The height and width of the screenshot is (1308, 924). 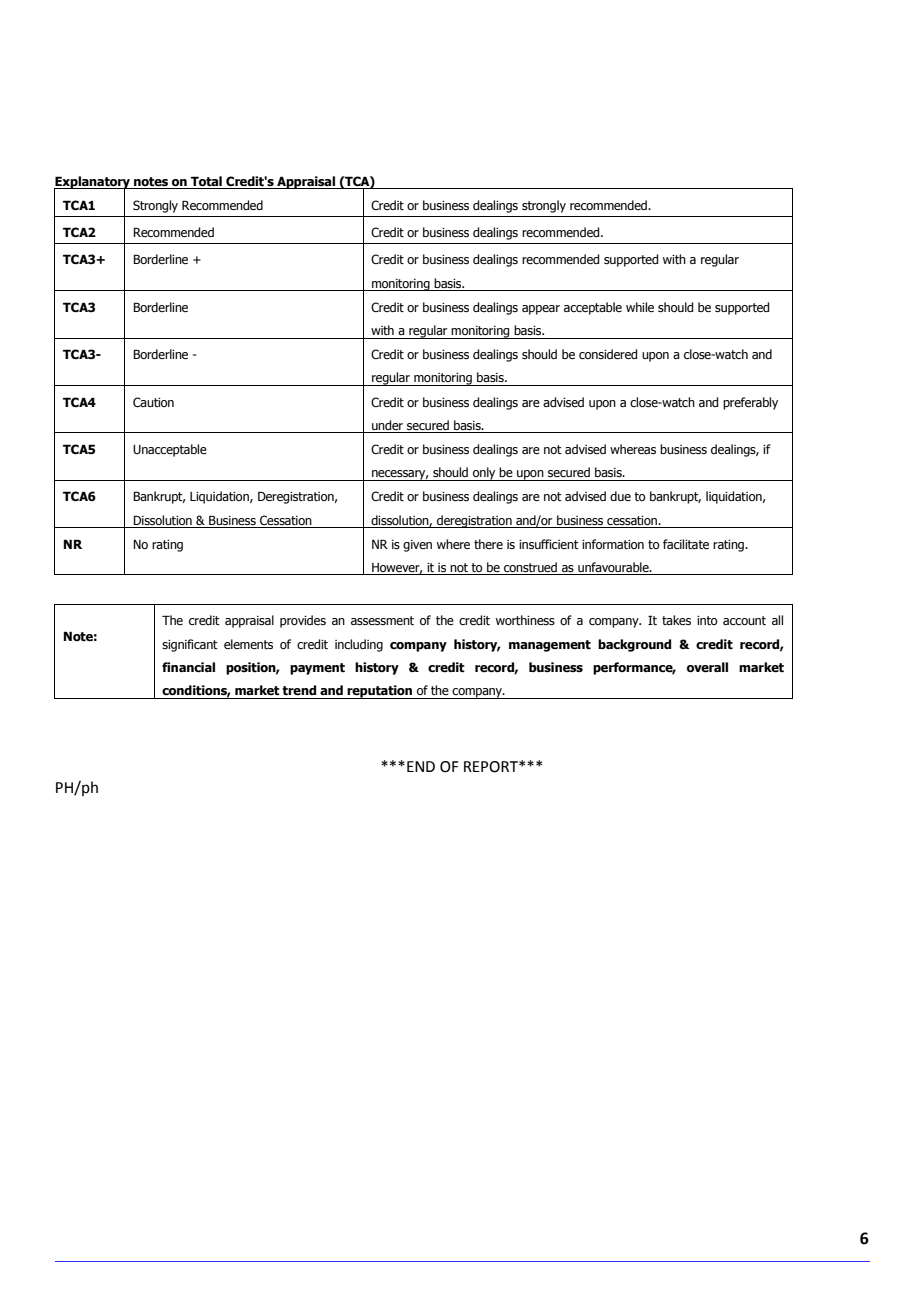 I want to click on while, so click(x=640, y=307).
